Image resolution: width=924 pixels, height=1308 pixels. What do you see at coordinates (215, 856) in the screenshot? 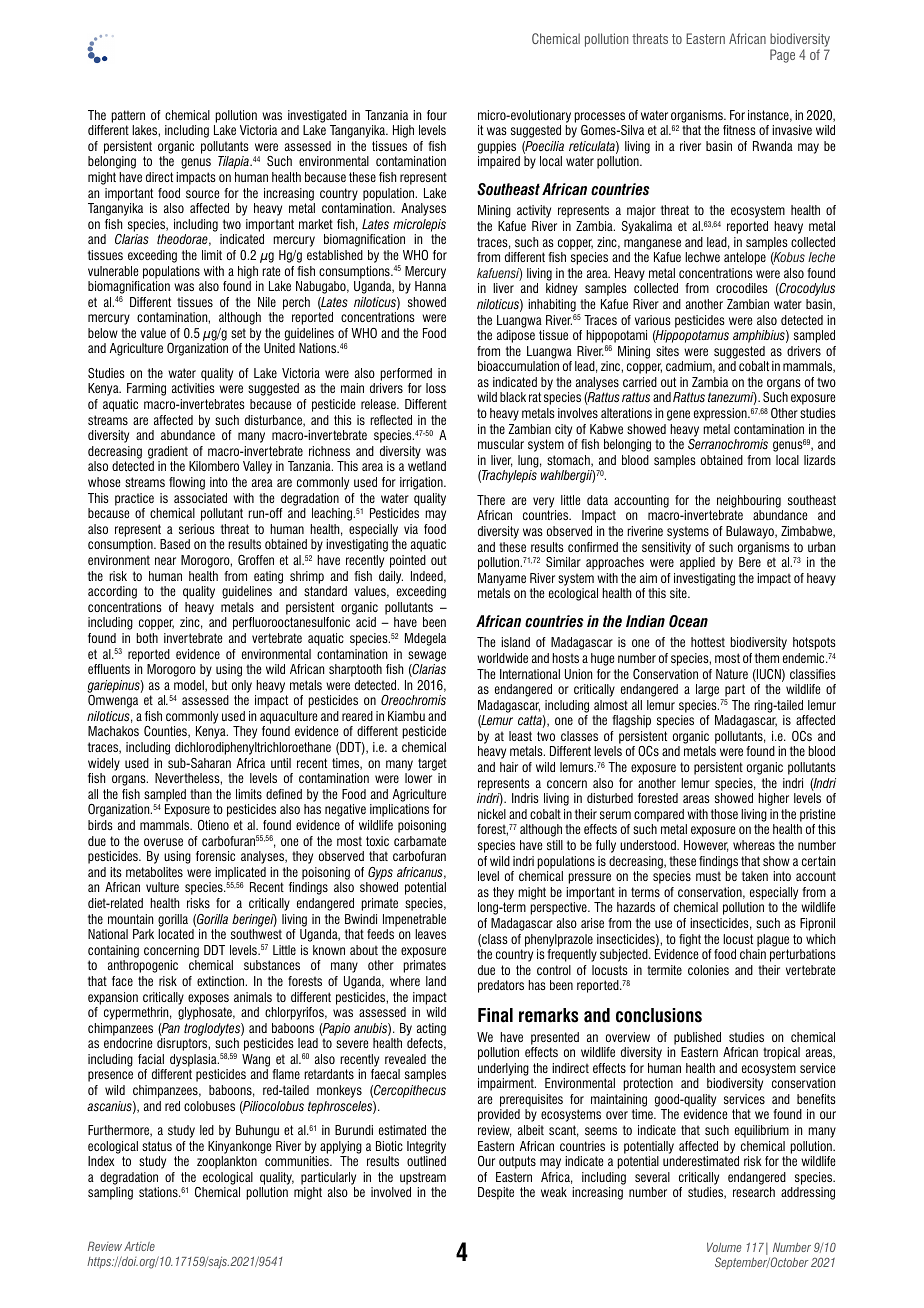
I see `forensic` at bounding box center [215, 856].
